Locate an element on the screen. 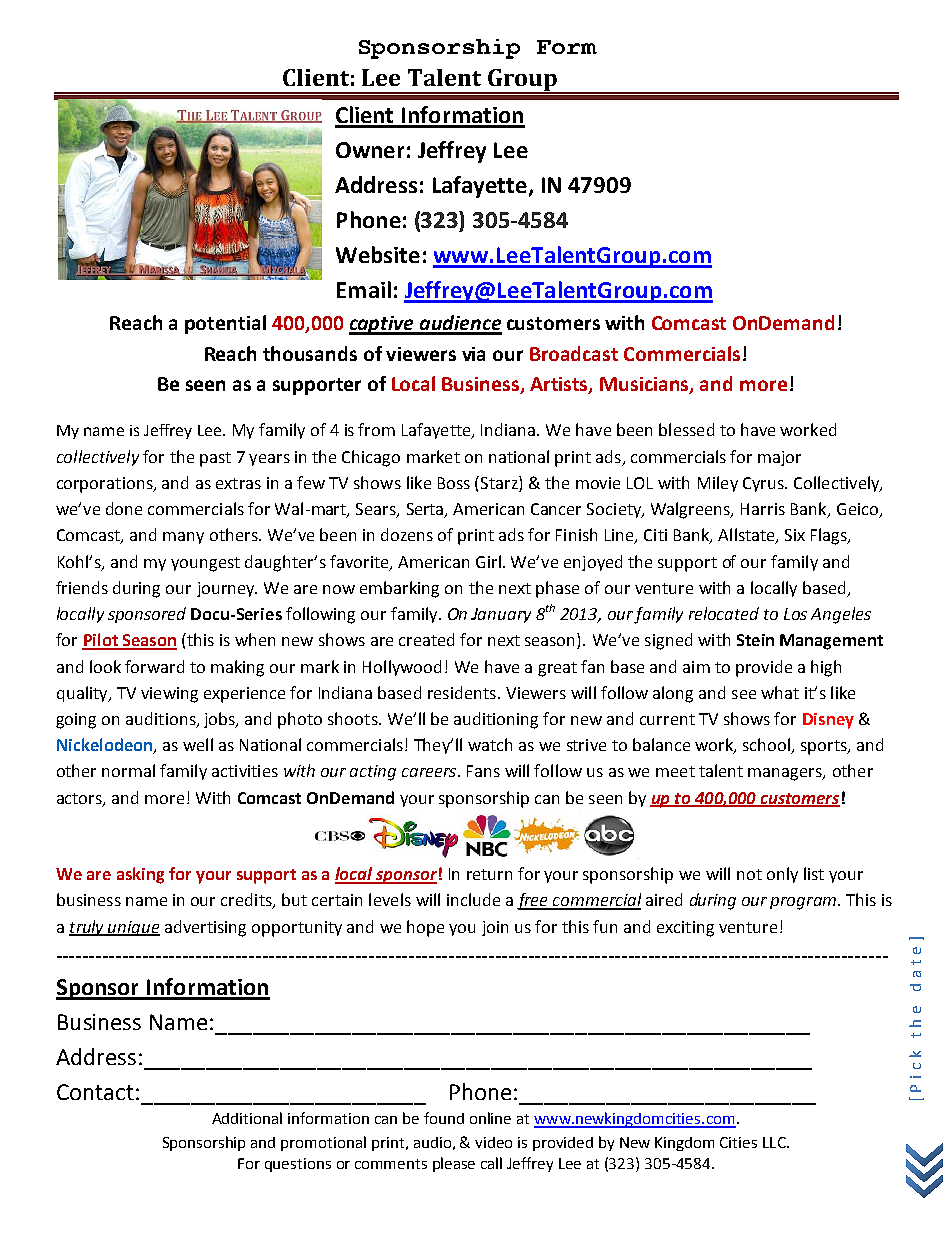 The image size is (952, 1233). Fans is located at coordinates (483, 771).
